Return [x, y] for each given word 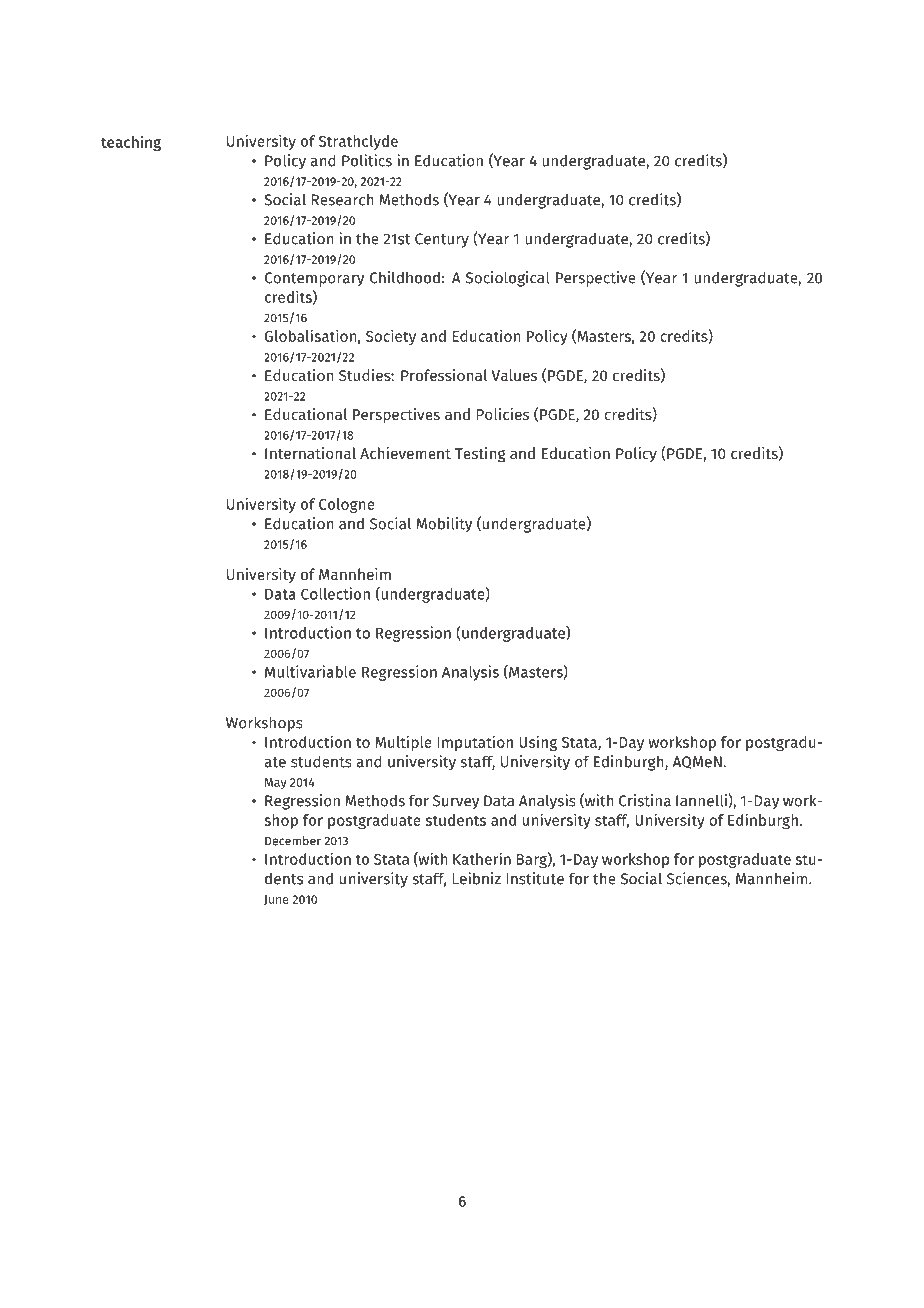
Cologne [347, 505]
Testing [480, 455]
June [276, 900]
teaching [131, 143]
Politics [367, 160]
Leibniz [476, 878]
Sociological [508, 279]
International [310, 453]
